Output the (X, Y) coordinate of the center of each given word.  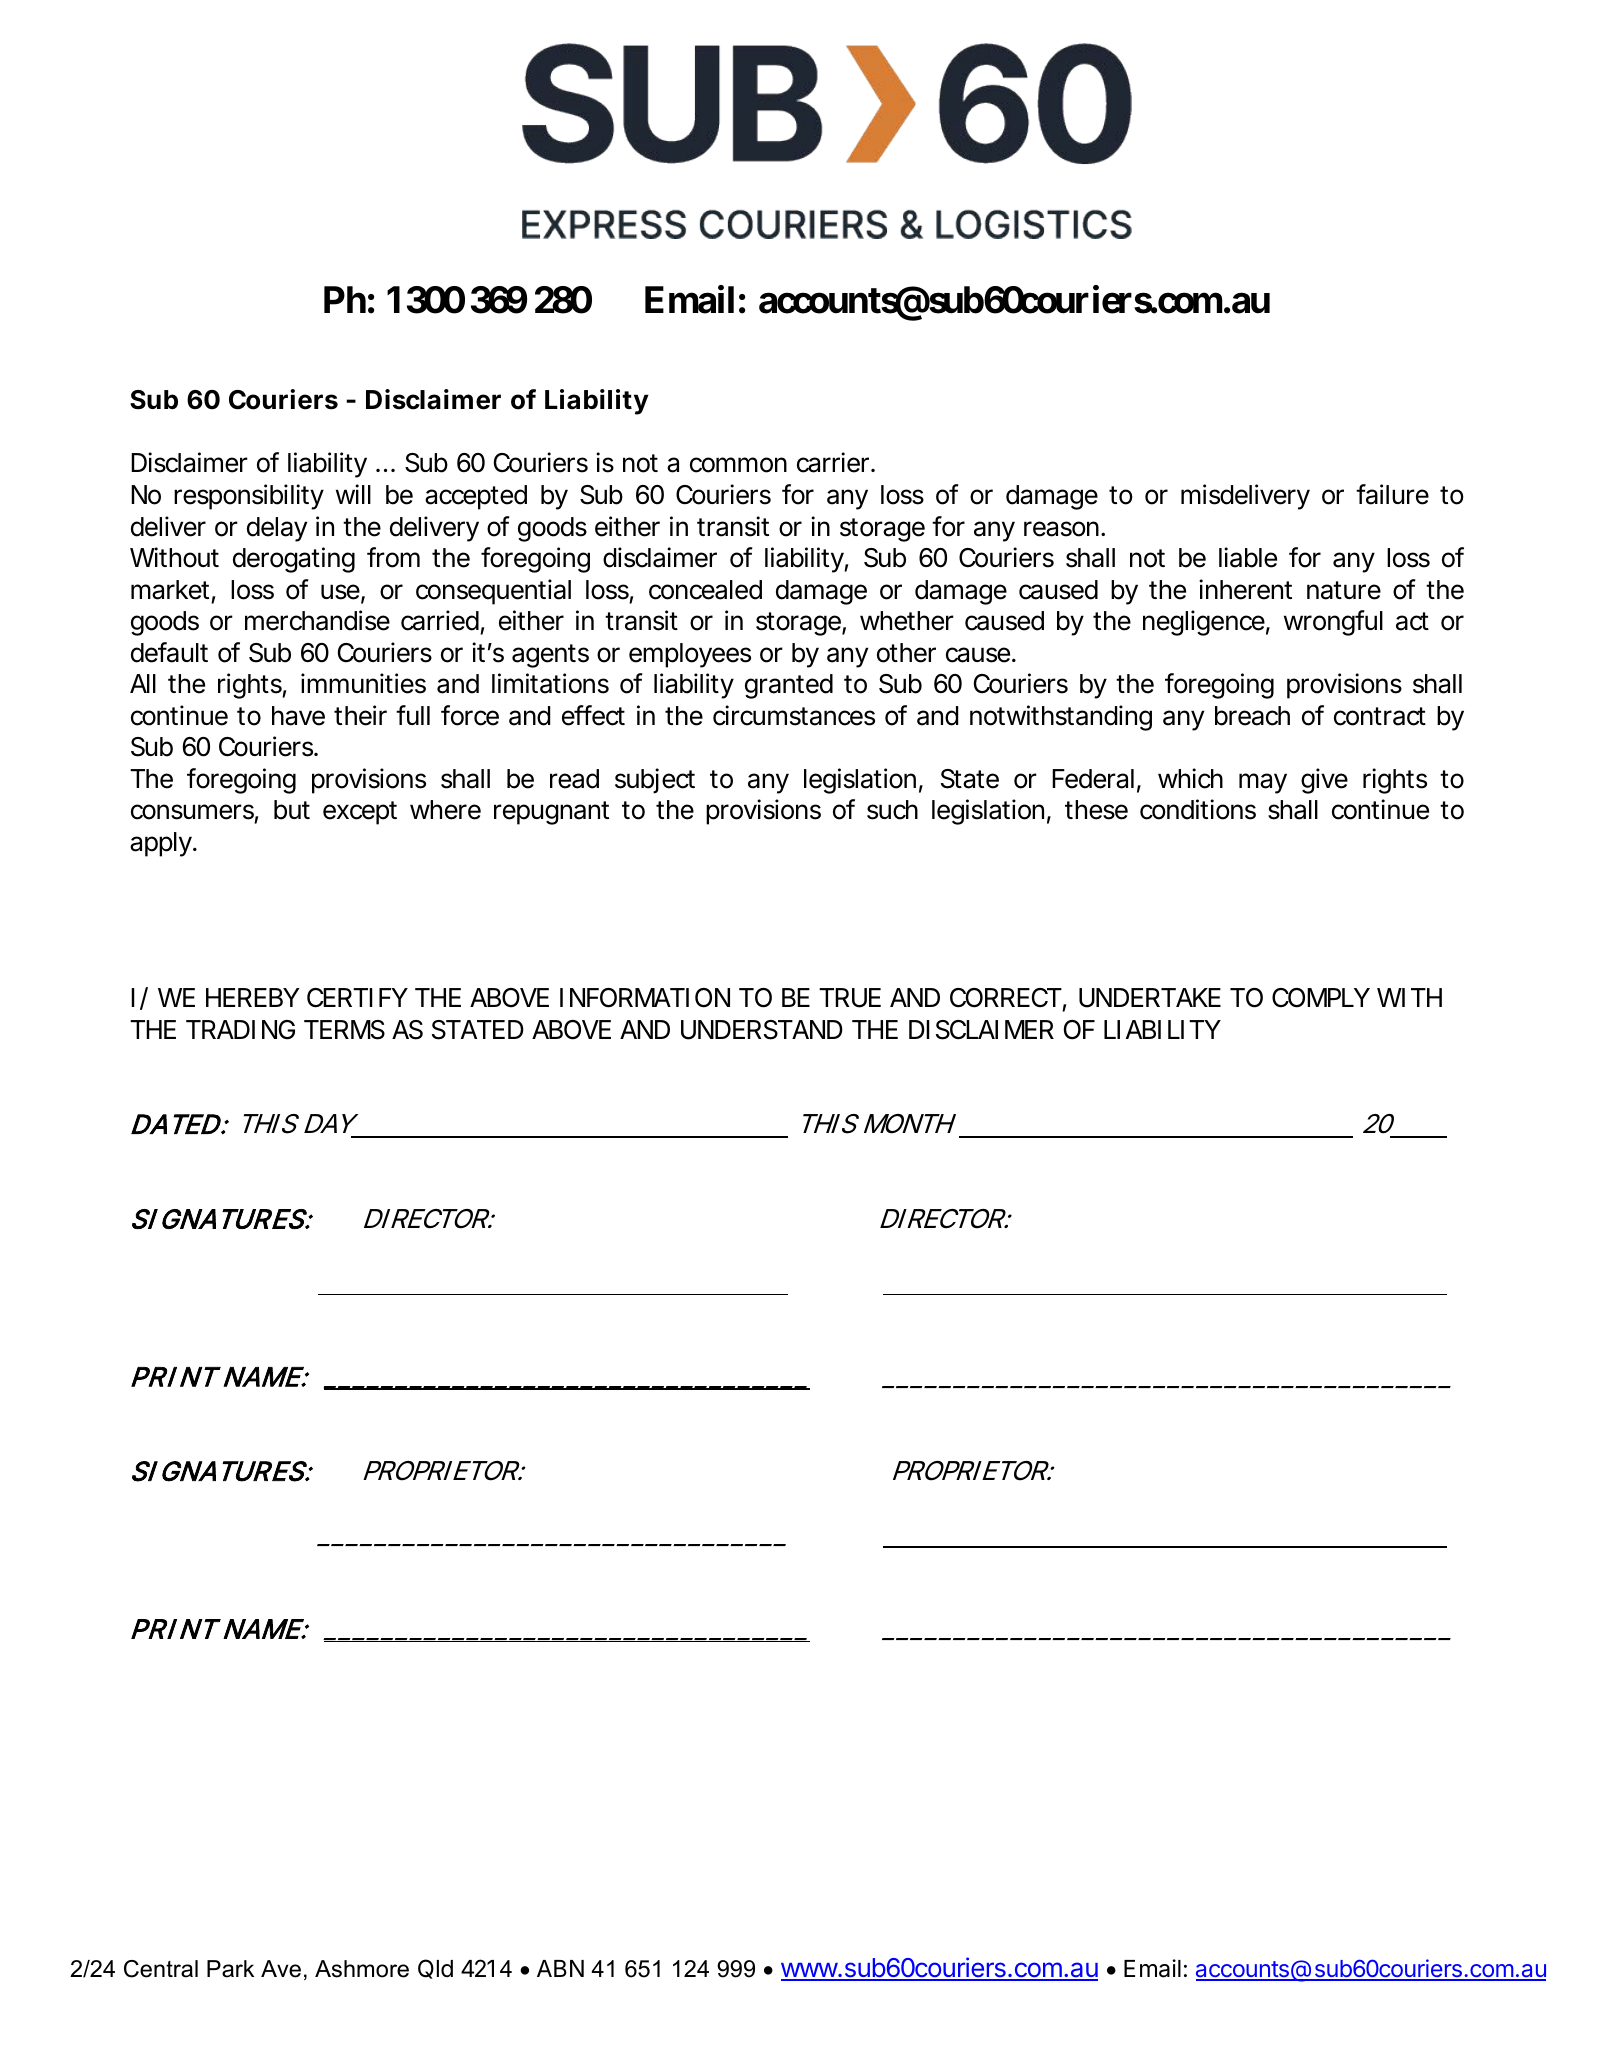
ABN (560, 1968)
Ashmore (362, 1969)
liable (1248, 557)
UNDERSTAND (762, 1030)
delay (277, 529)
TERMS (344, 1030)
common (738, 465)
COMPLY (1321, 998)
